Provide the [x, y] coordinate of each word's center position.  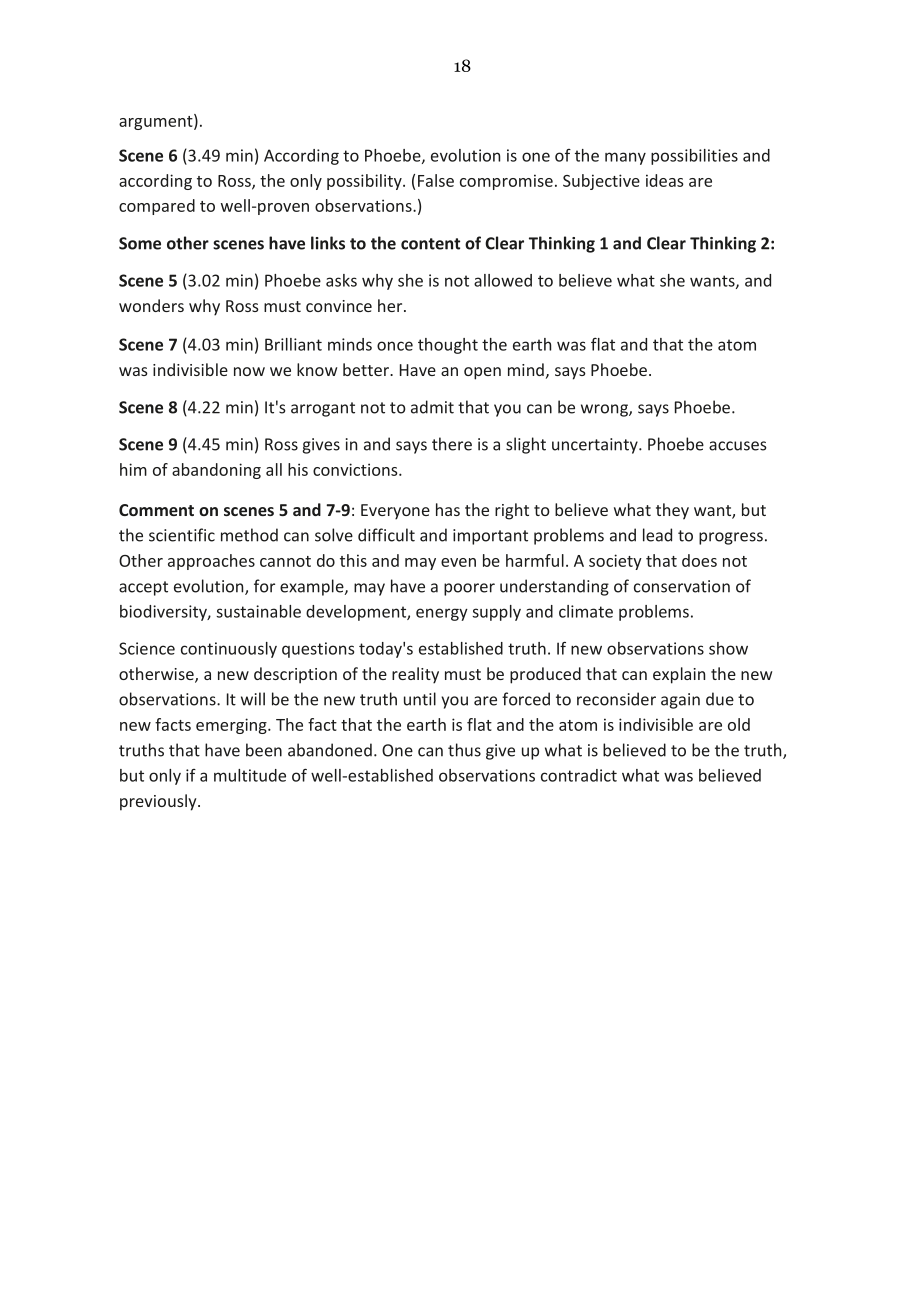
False [436, 180]
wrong [605, 410]
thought [448, 346]
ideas [665, 180]
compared [157, 207]
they [672, 511]
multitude [250, 775]
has [448, 509]
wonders [151, 305]
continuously [229, 650]
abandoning [216, 471]
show [728, 648]
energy [442, 614]
